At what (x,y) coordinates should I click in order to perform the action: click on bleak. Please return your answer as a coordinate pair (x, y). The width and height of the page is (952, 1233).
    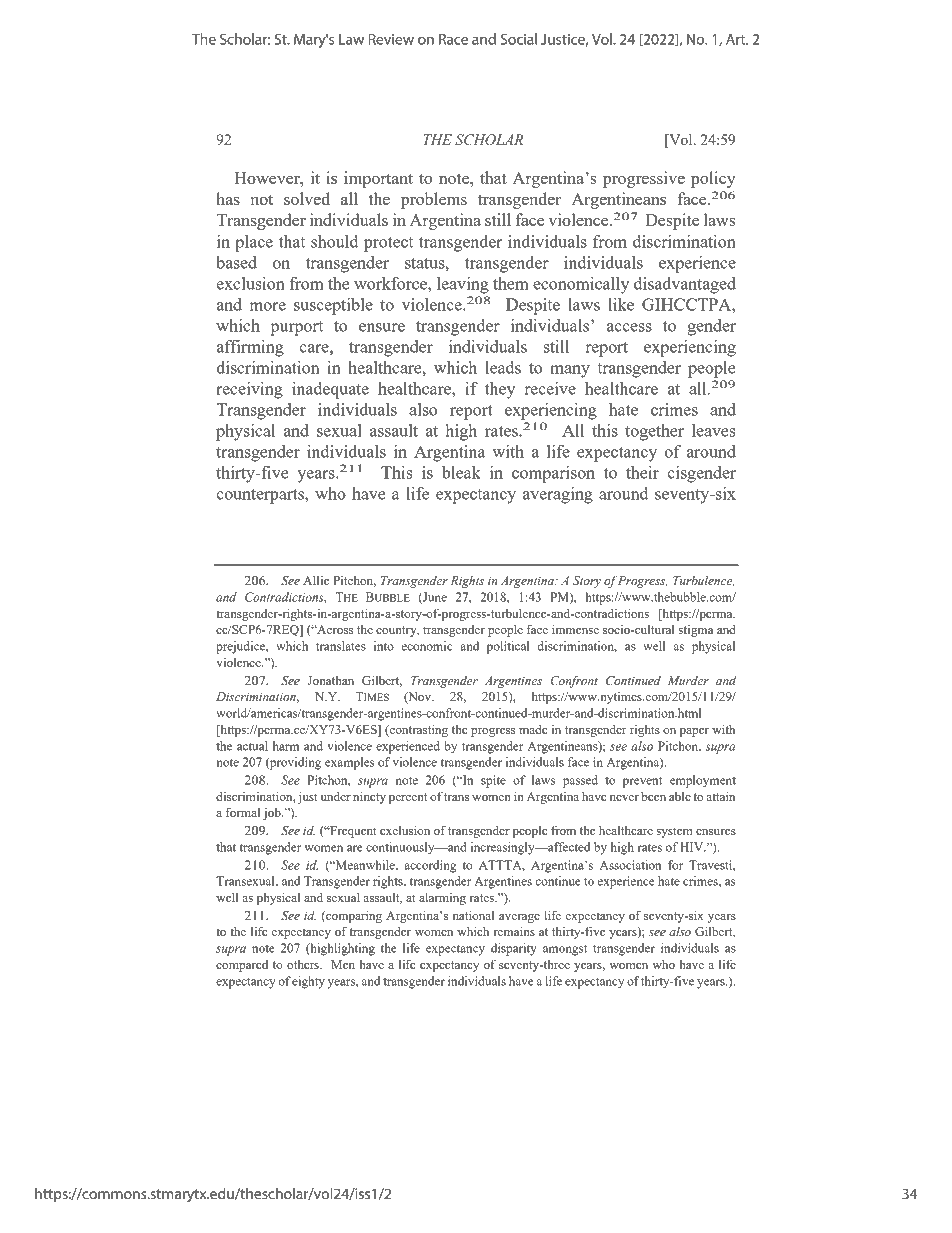
    Looking at the image, I should click on (461, 472).
